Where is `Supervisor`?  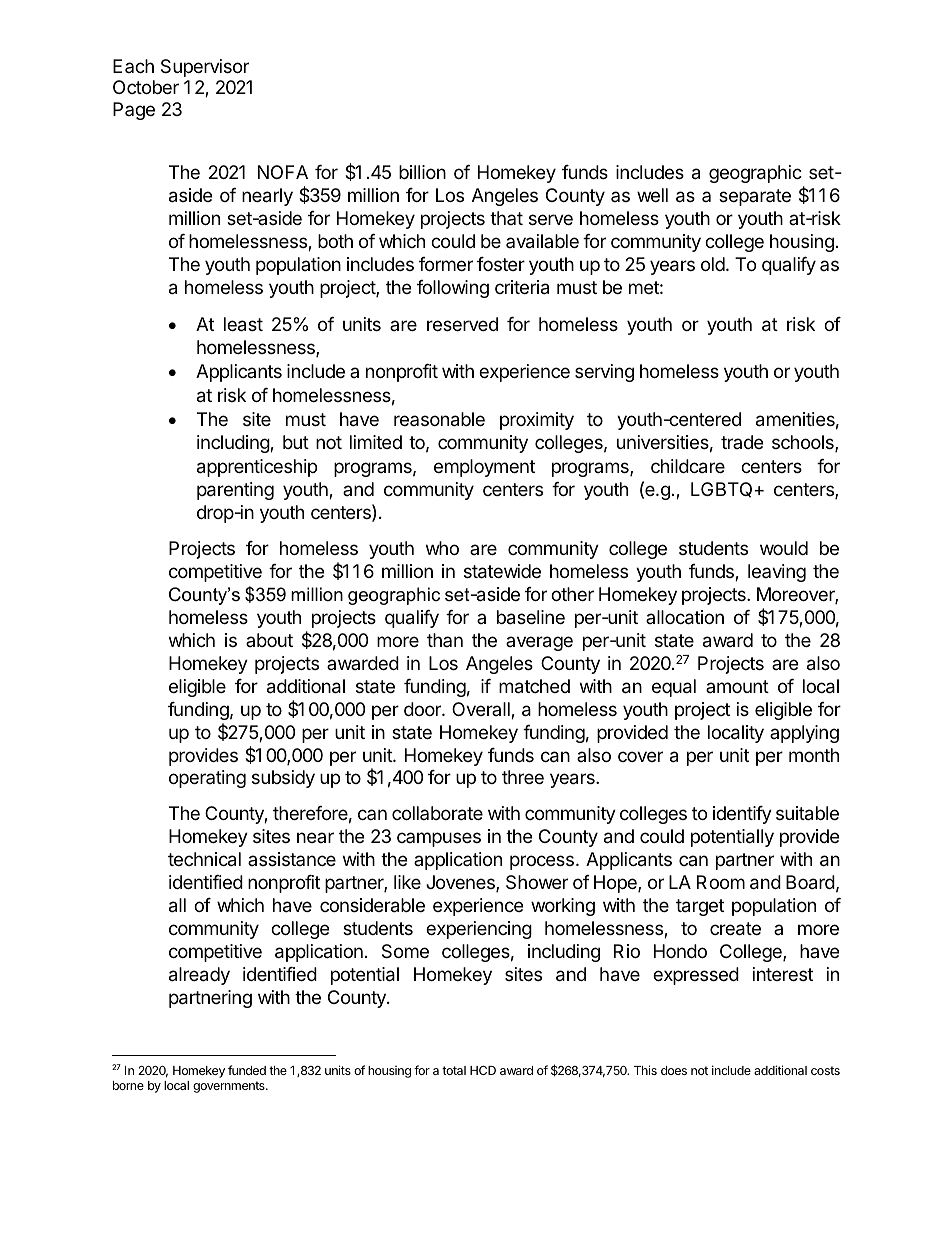
Supervisor is located at coordinates (205, 68).
